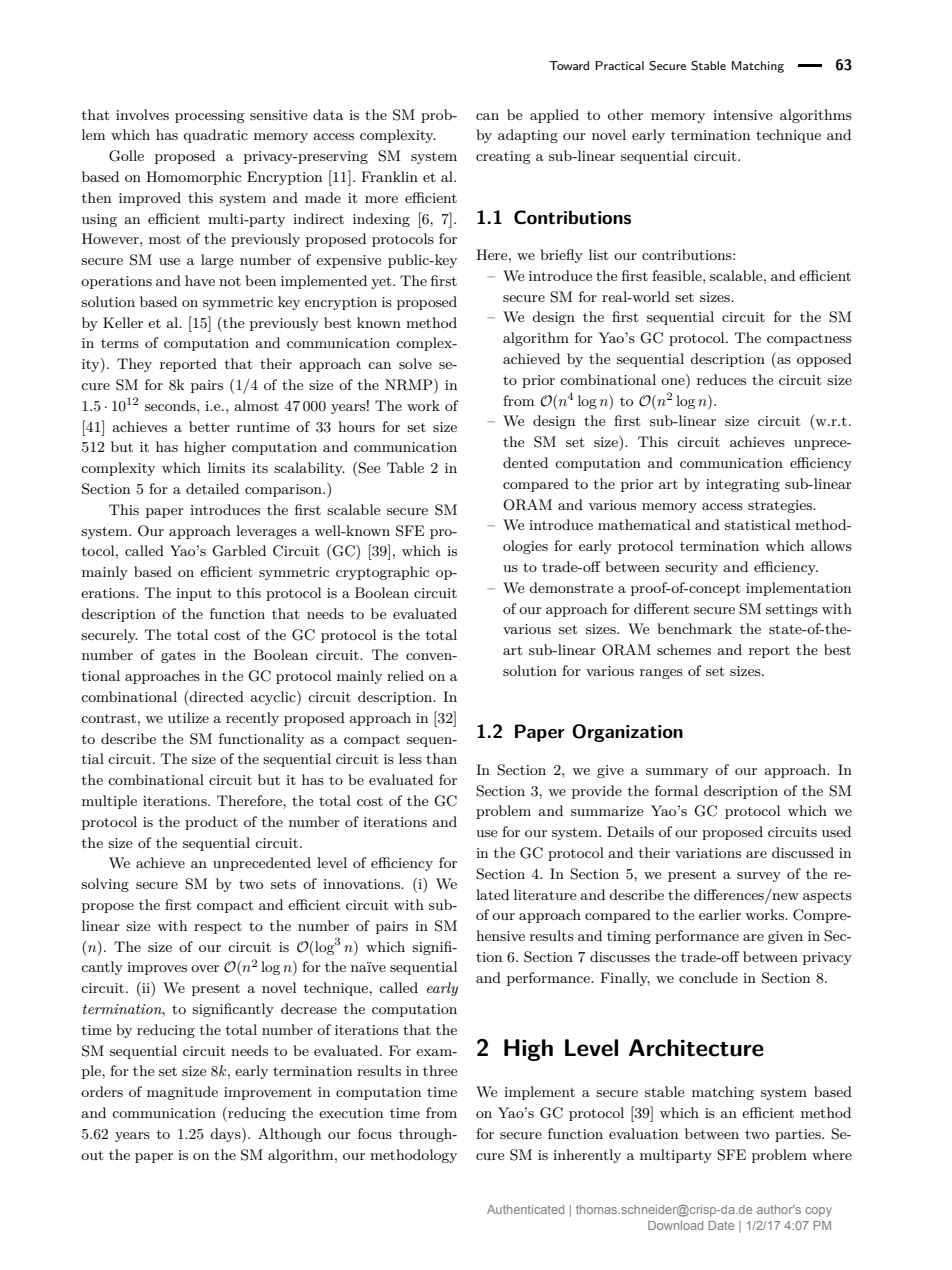  I want to click on adapting, so click(528, 136).
